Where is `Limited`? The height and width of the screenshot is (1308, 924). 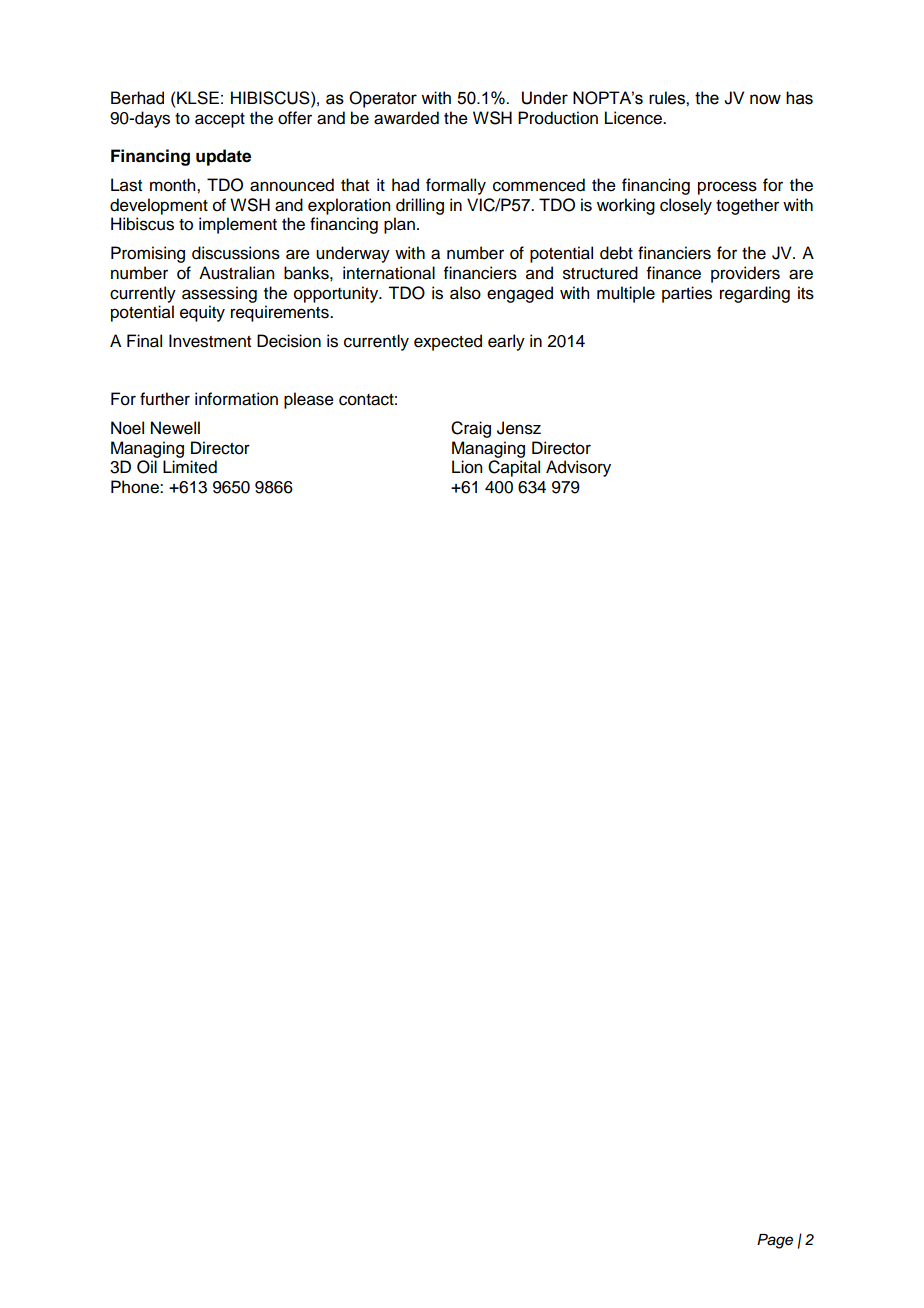 Limited is located at coordinates (190, 467).
